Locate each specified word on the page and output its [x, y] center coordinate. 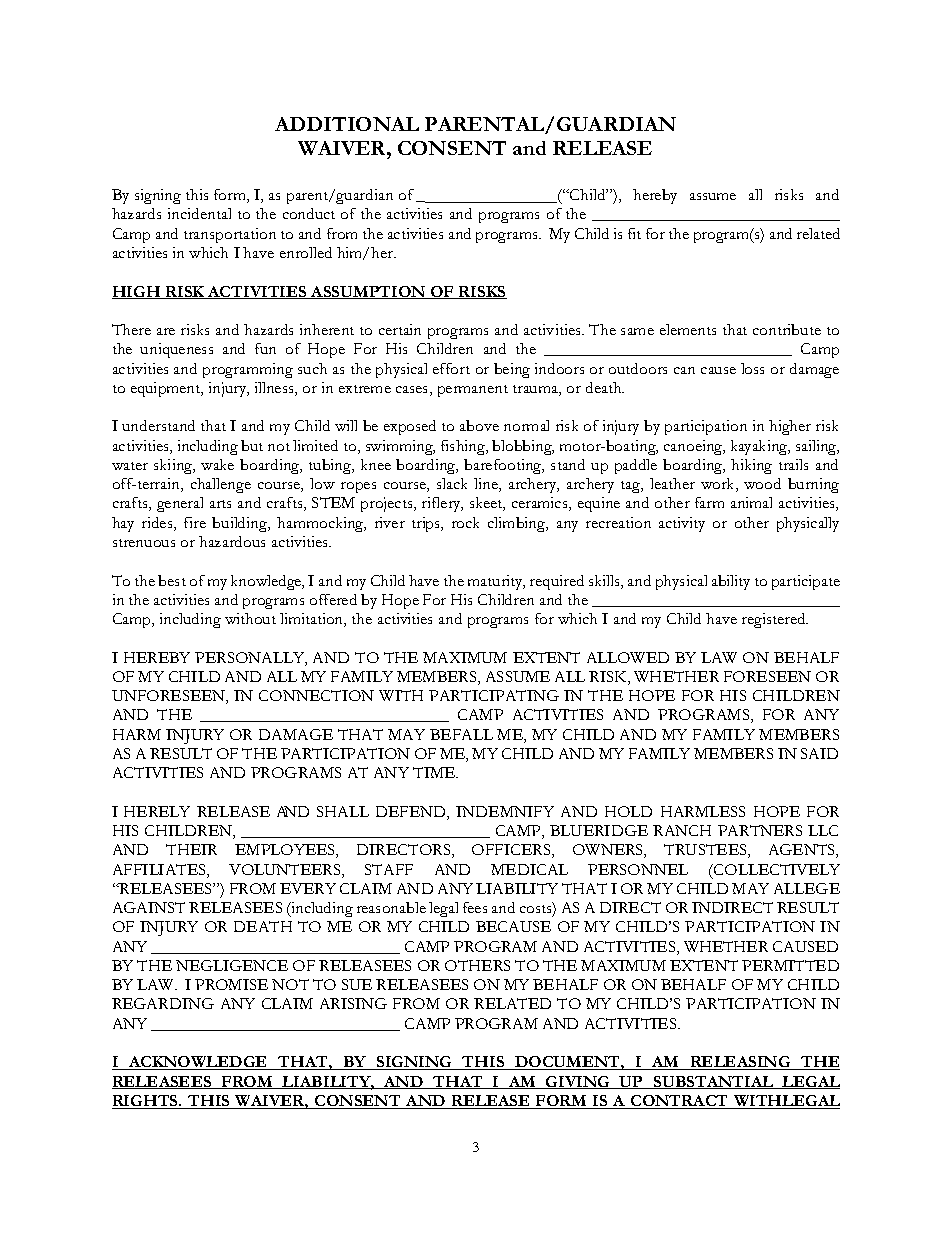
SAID [819, 753]
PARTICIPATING [494, 695]
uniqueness [176, 350]
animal [751, 502]
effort [451, 368]
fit [634, 233]
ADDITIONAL [347, 124]
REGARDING [163, 1003]
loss [752, 368]
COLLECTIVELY [776, 869]
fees [475, 907]
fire [195, 522]
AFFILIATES [160, 871]
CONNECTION [316, 695]
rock [465, 522]
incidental [199, 213]
